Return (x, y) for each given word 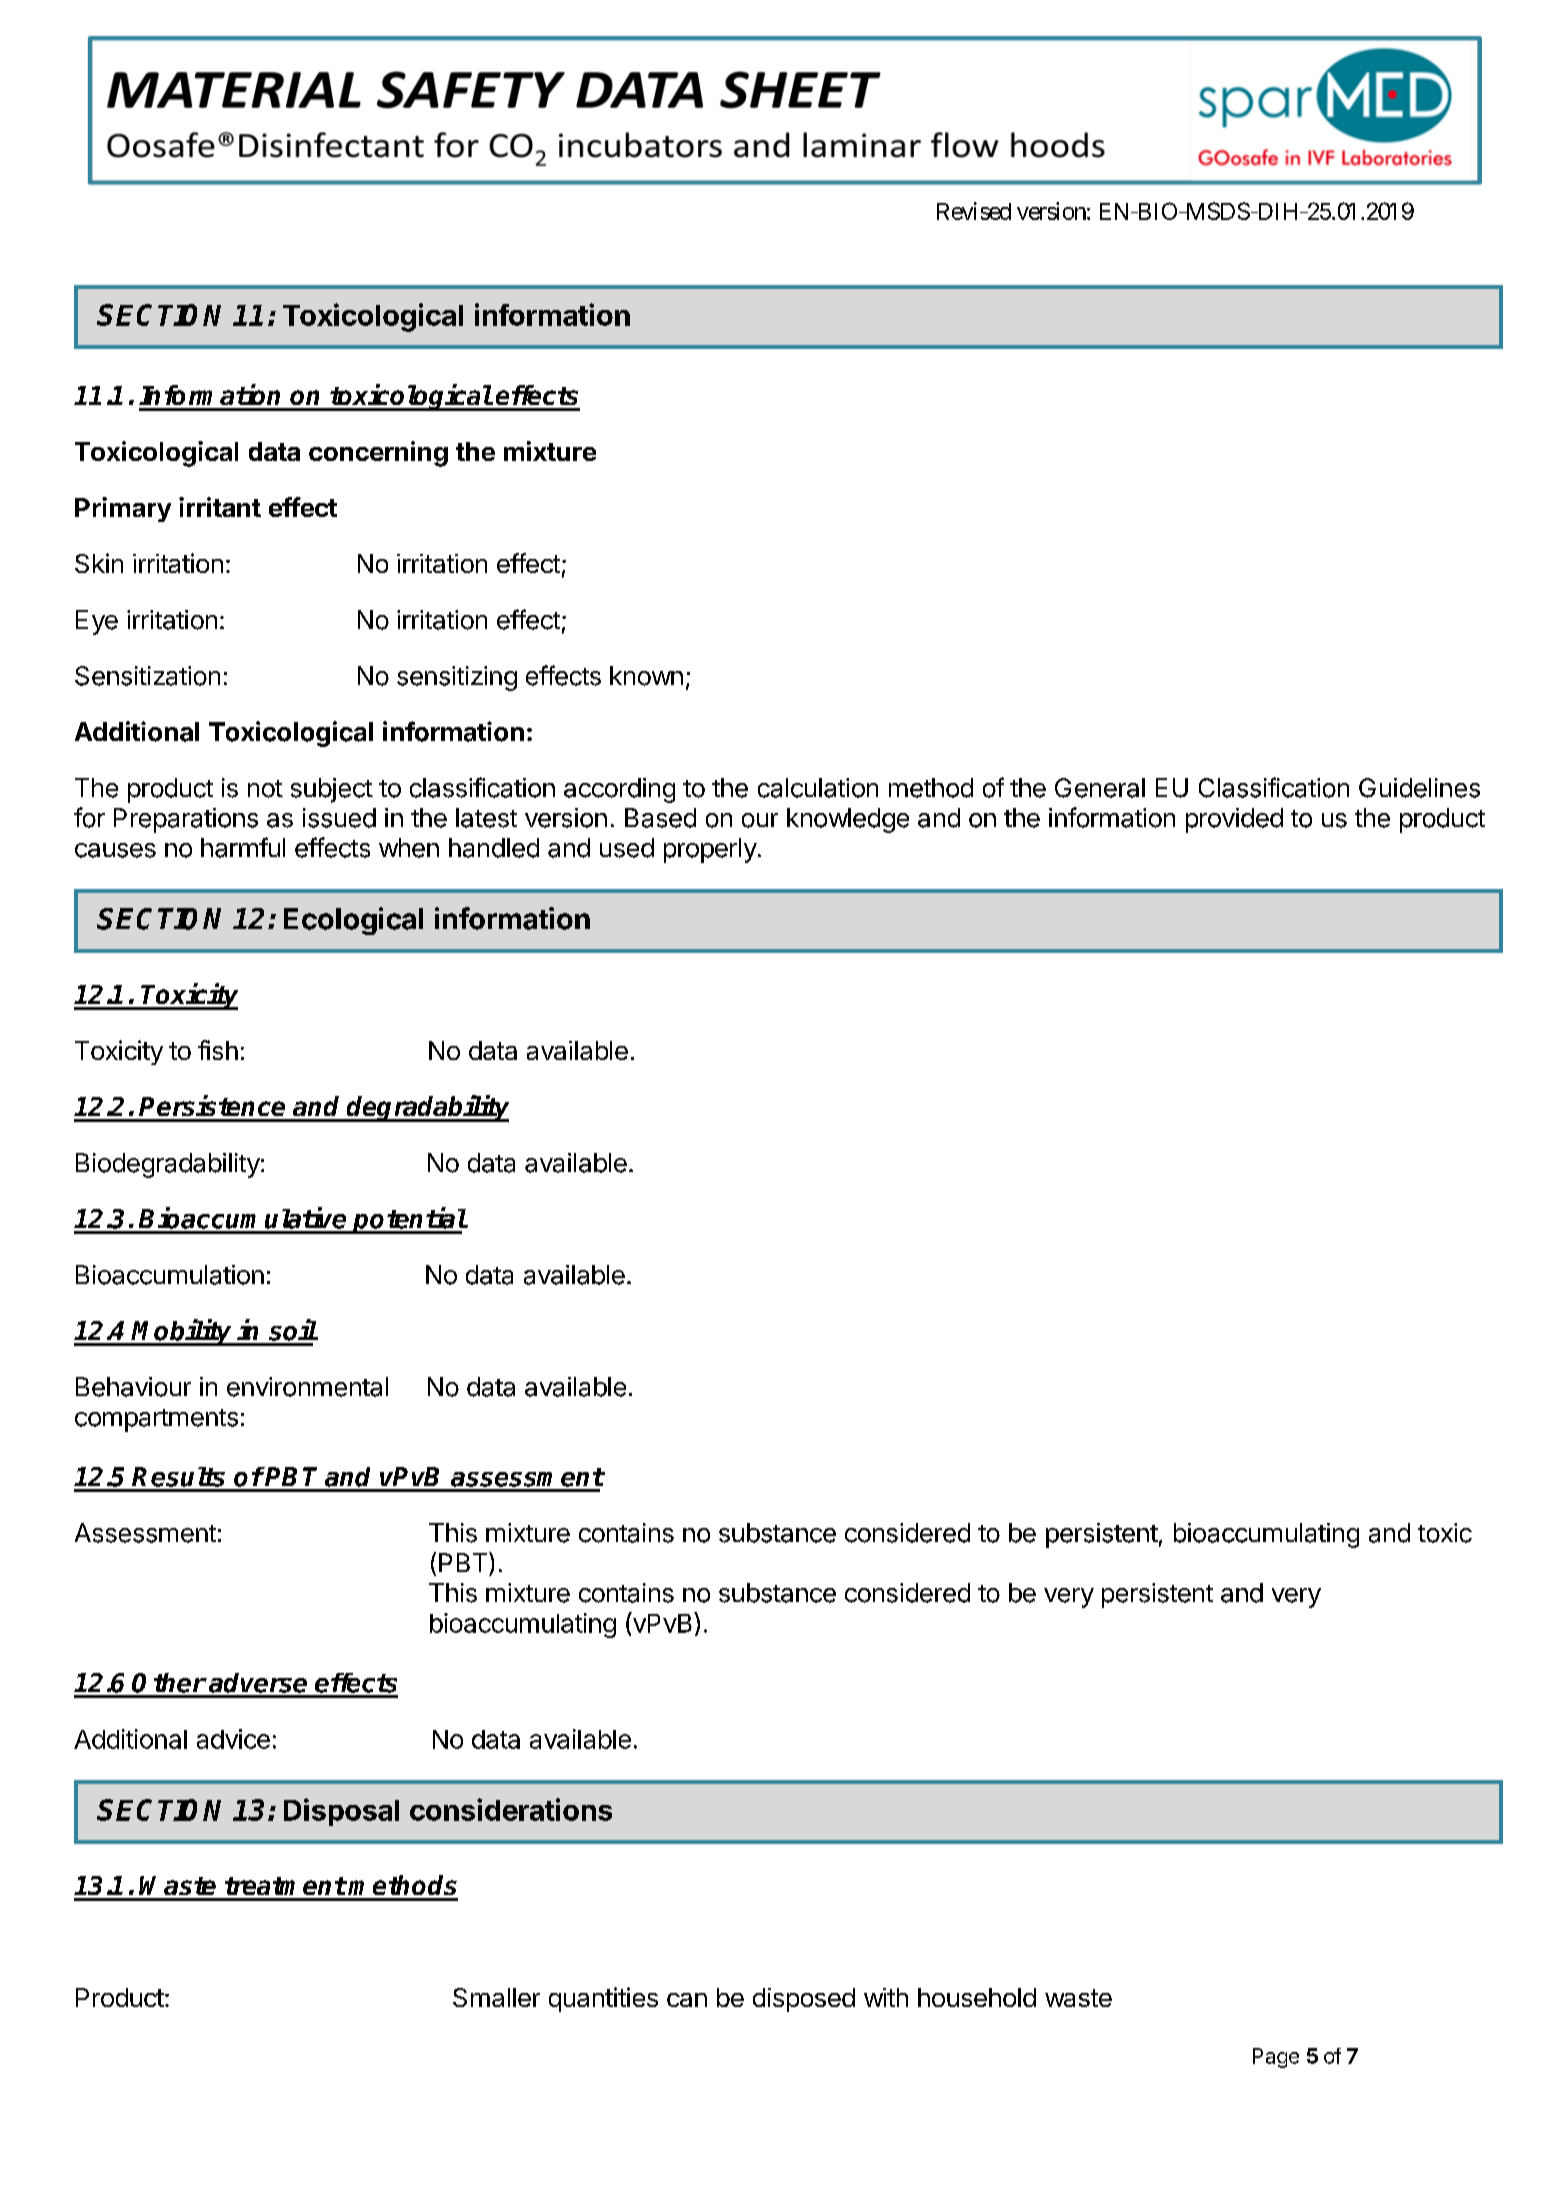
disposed (804, 2000)
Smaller (496, 1997)
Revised (974, 211)
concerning (378, 454)
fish (218, 1050)
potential (409, 1220)
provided (1234, 820)
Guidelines (1419, 788)
